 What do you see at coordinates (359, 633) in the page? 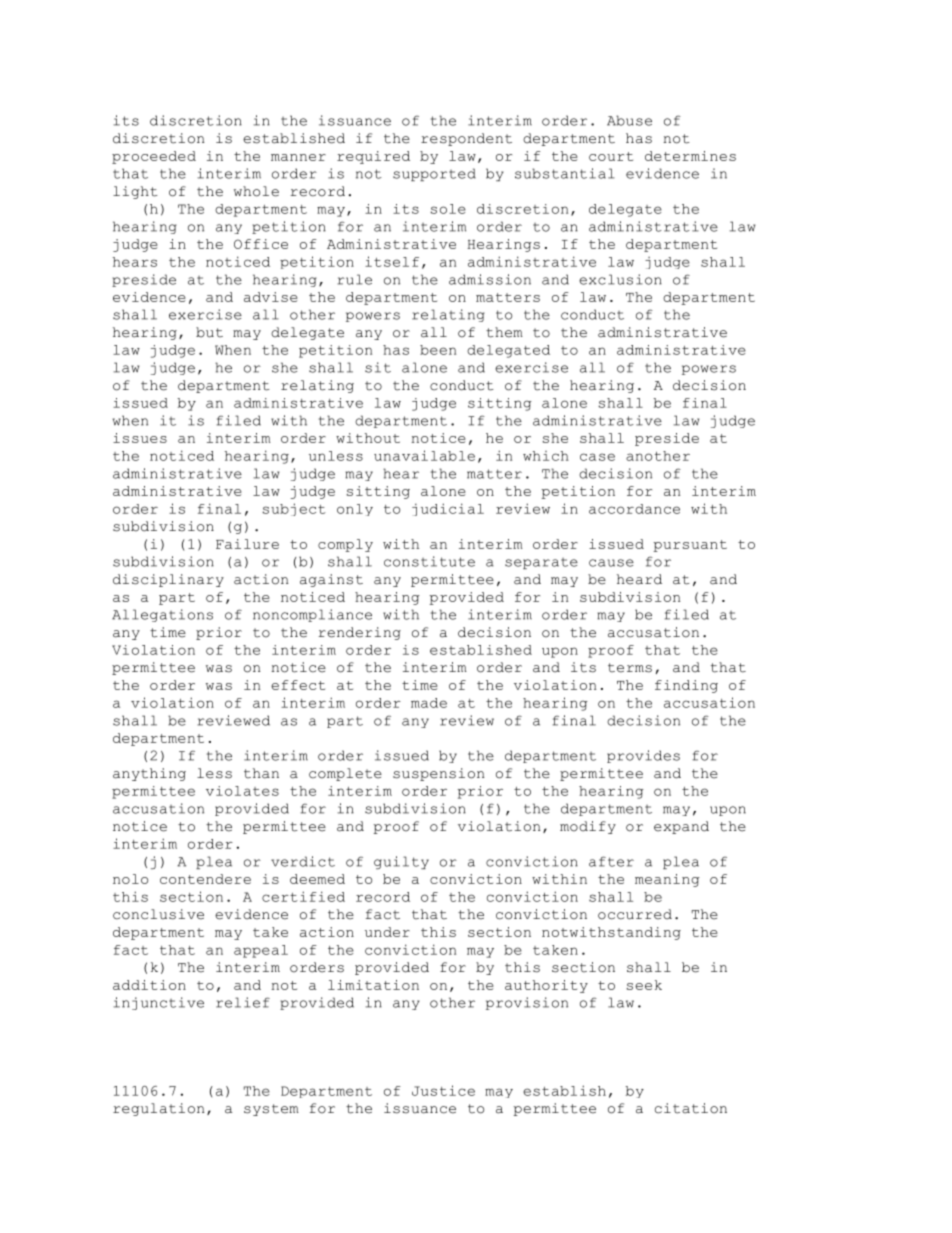
I see `rendering` at bounding box center [359, 633].
